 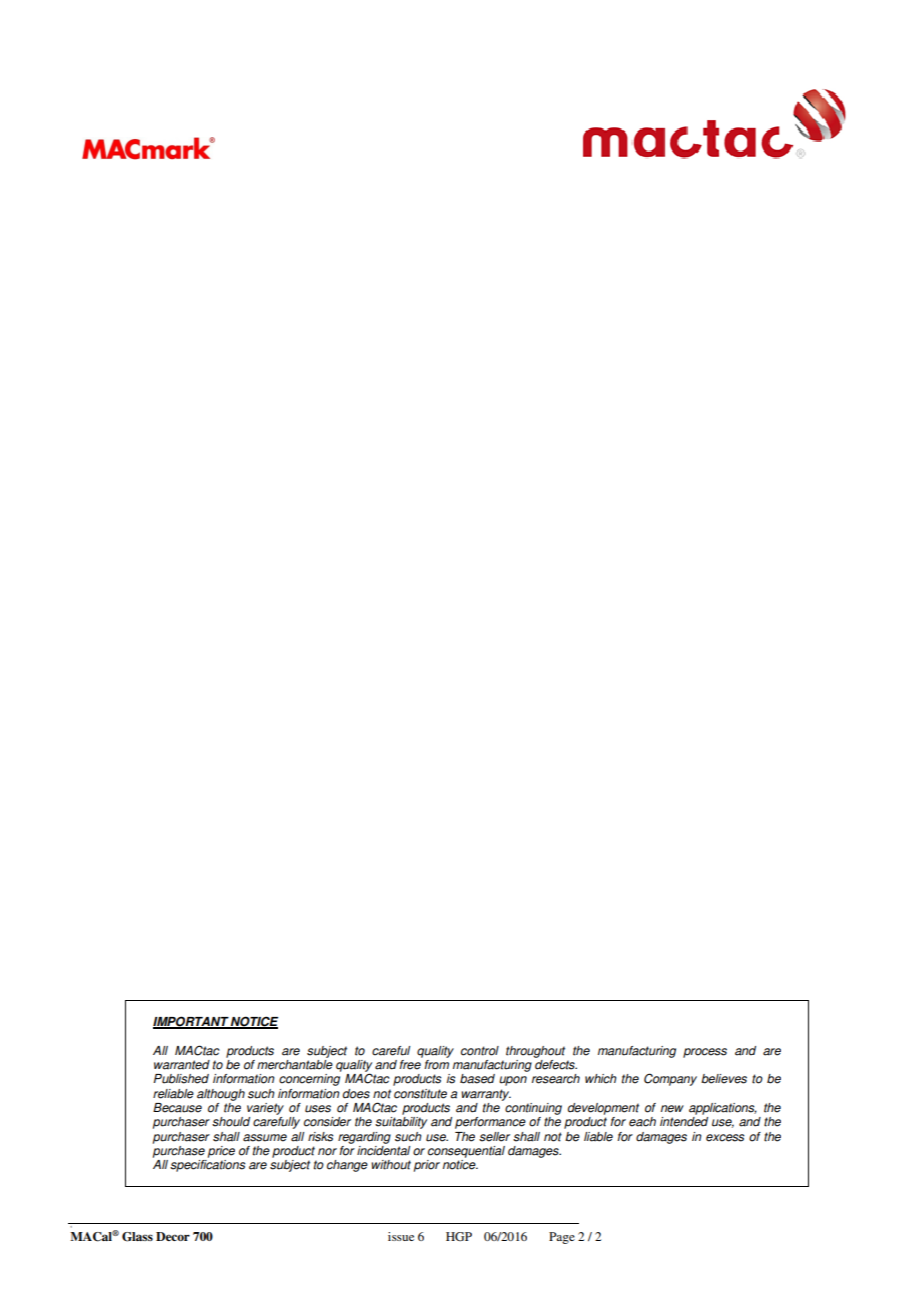 What do you see at coordinates (642, 1122) in the image?
I see `each` at bounding box center [642, 1122].
